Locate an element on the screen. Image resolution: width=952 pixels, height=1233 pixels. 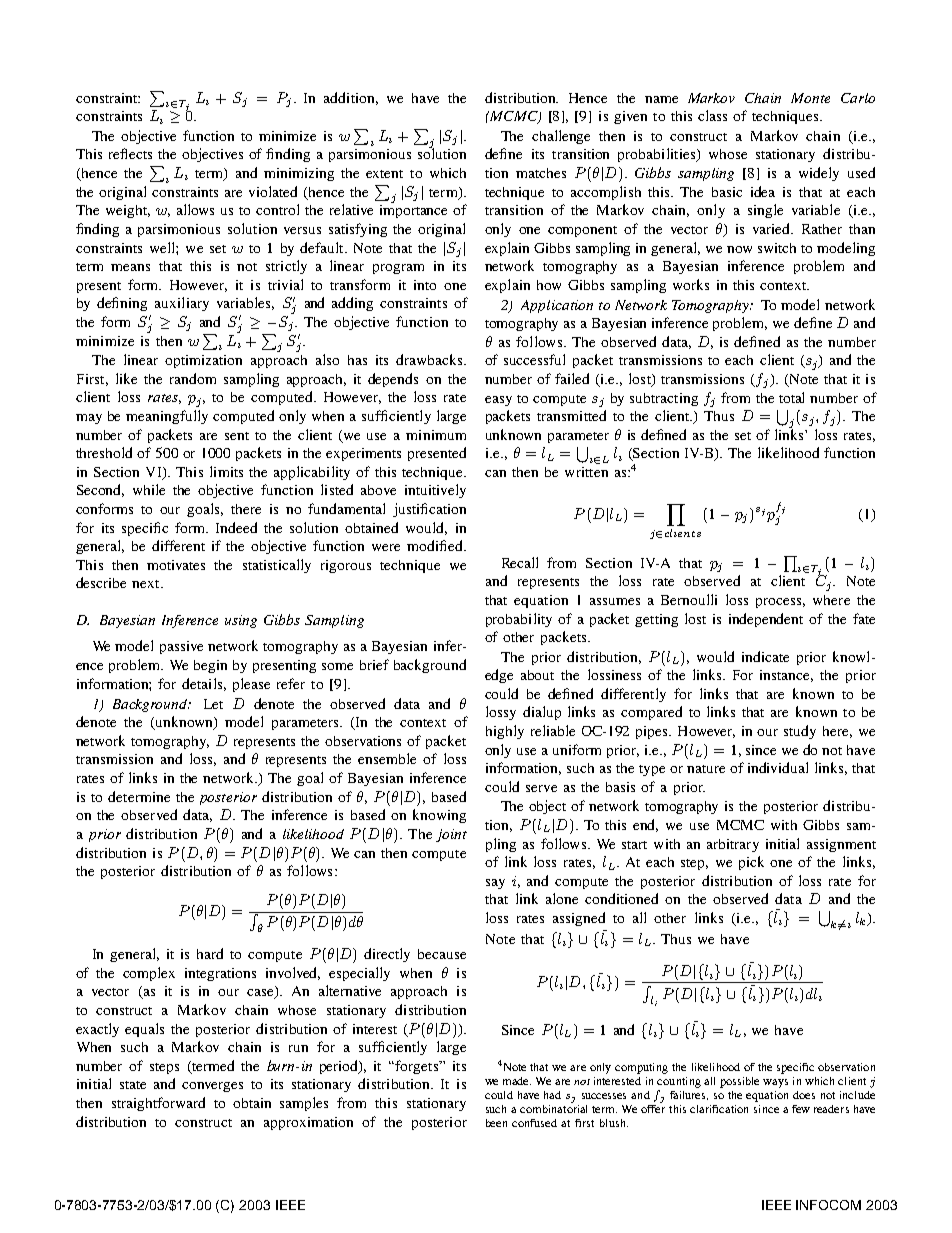
Let is located at coordinates (213, 704).
